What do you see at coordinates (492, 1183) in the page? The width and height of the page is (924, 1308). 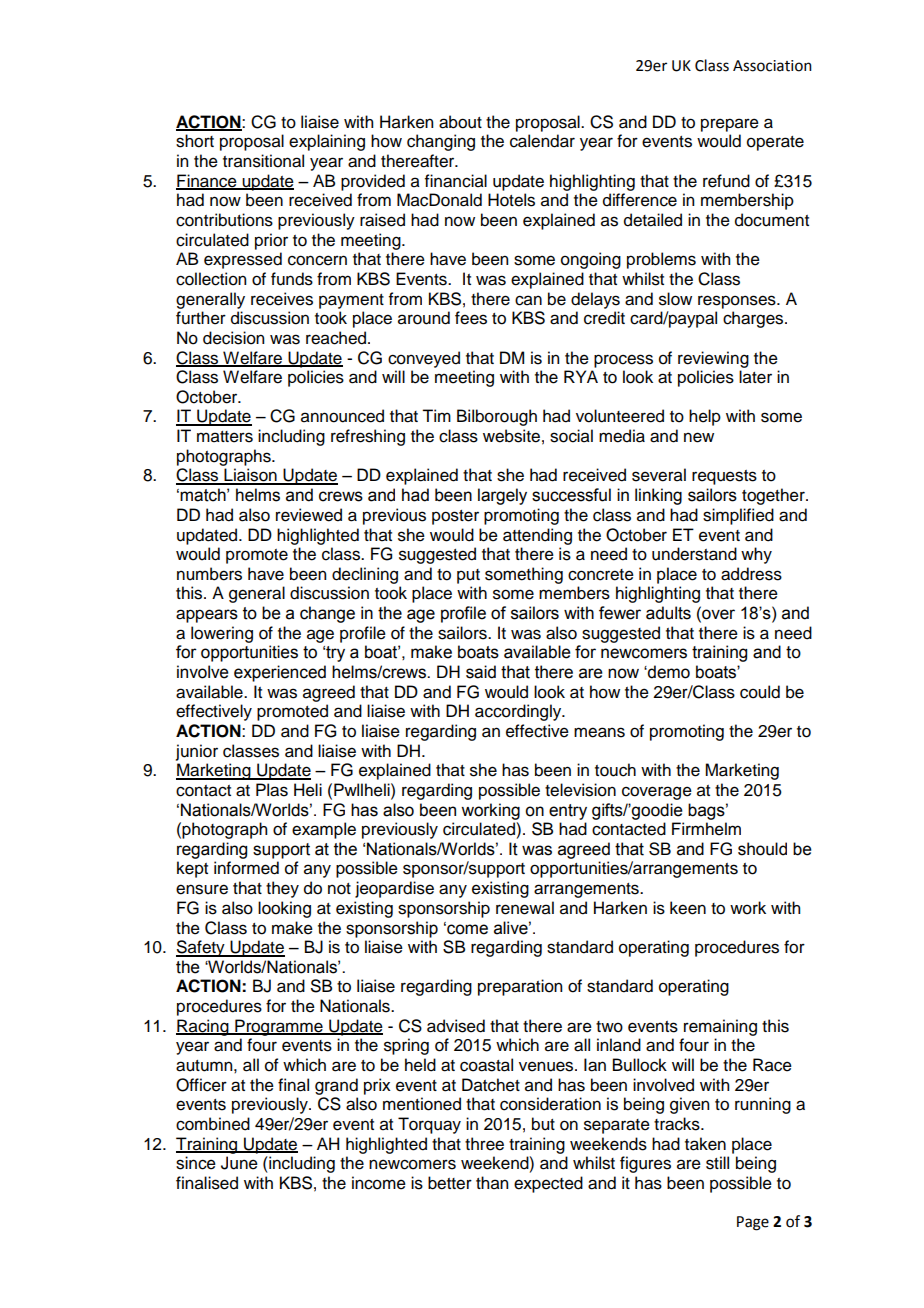 I see `than` at bounding box center [492, 1183].
